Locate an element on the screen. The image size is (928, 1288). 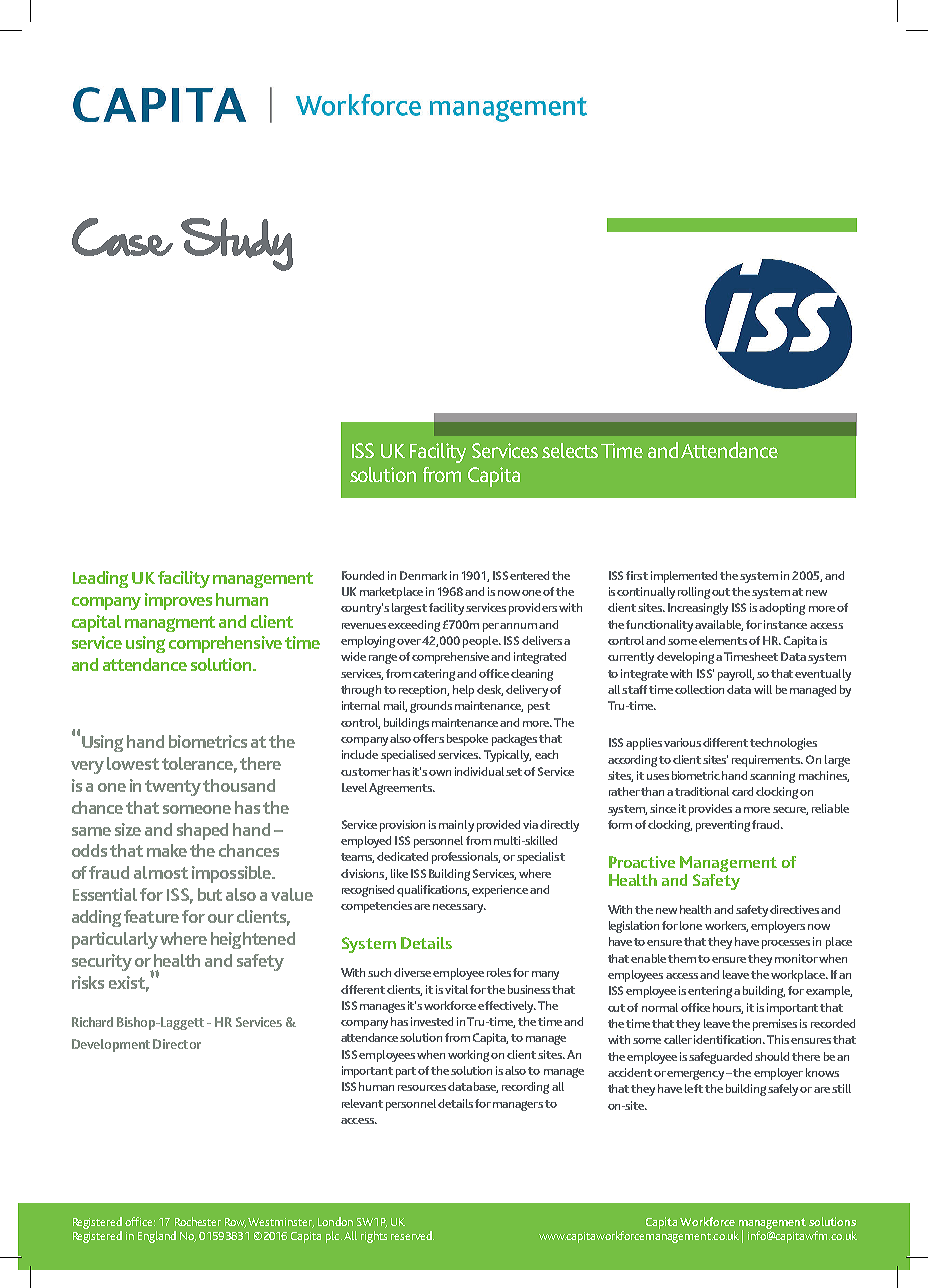
vital is located at coordinates (456, 989).
